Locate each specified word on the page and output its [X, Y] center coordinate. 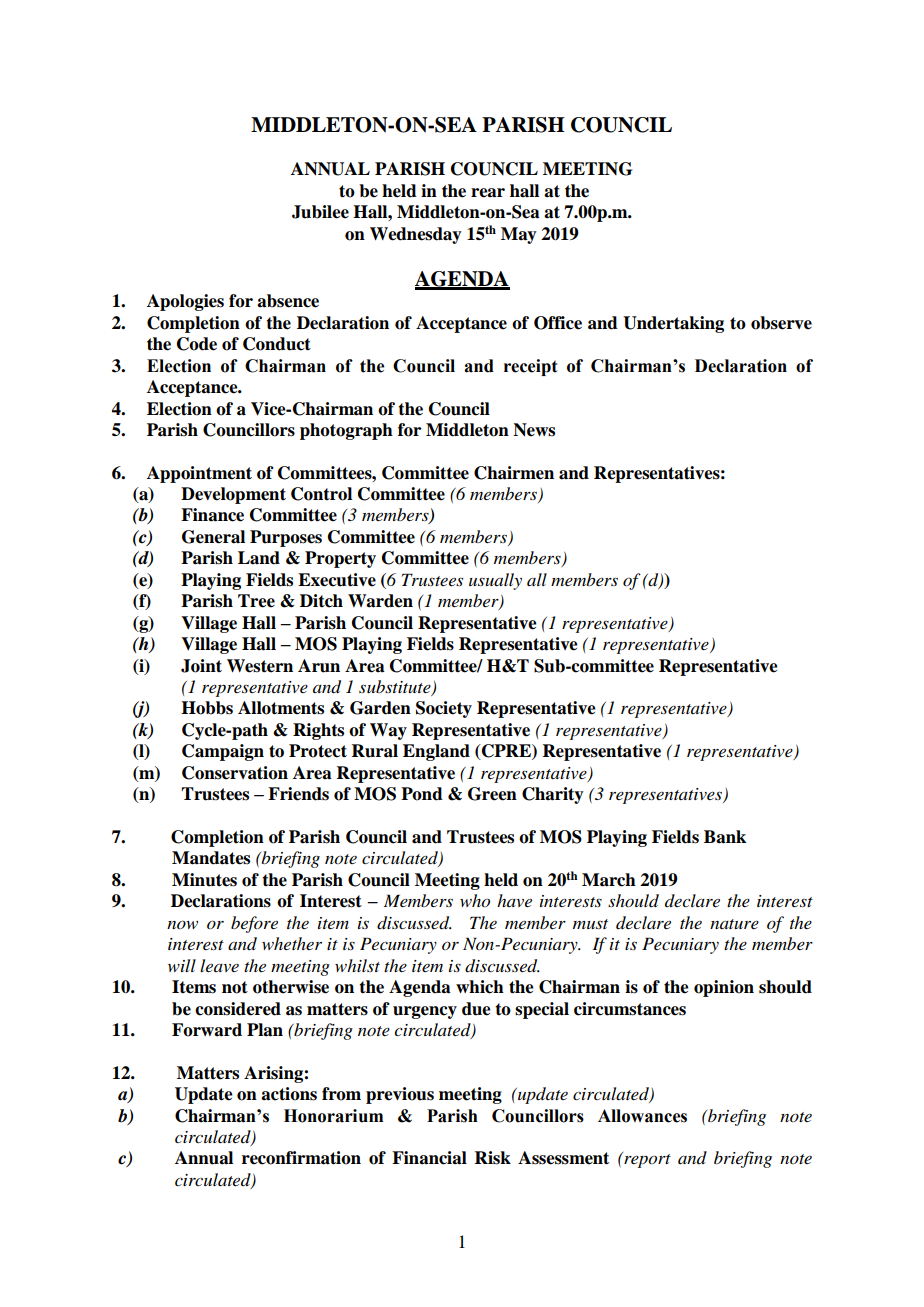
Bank [725, 837]
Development [233, 495]
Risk [493, 1158]
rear [488, 193]
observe [781, 323]
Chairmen [514, 473]
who [475, 901]
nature [734, 924]
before [254, 924]
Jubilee [320, 212]
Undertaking [673, 324]
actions [289, 1094]
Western [260, 666]
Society [444, 709]
